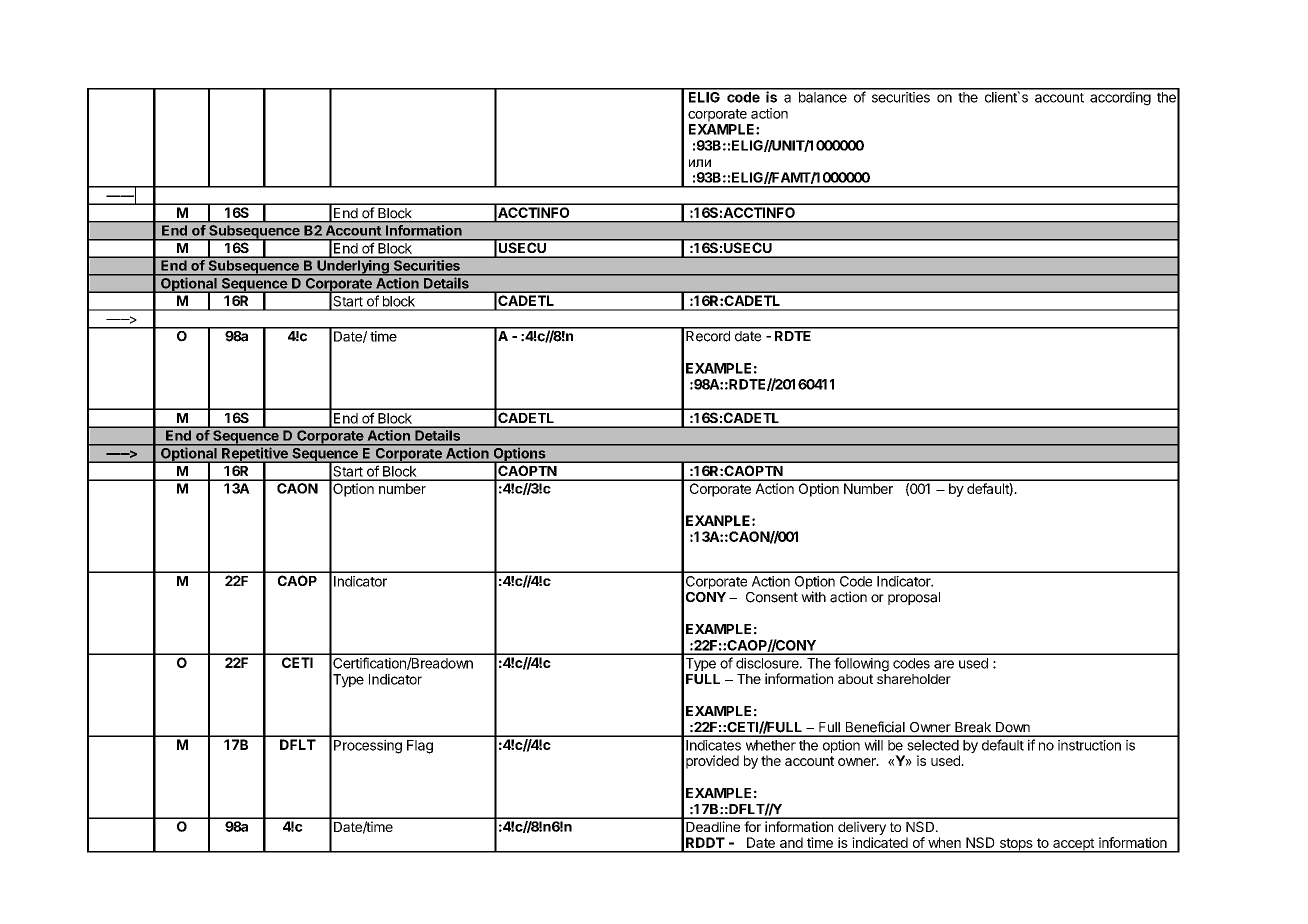 The height and width of the screenshot is (924, 1308). Describe the element at coordinates (771, 745) in the screenshot. I see `whether` at that location.
